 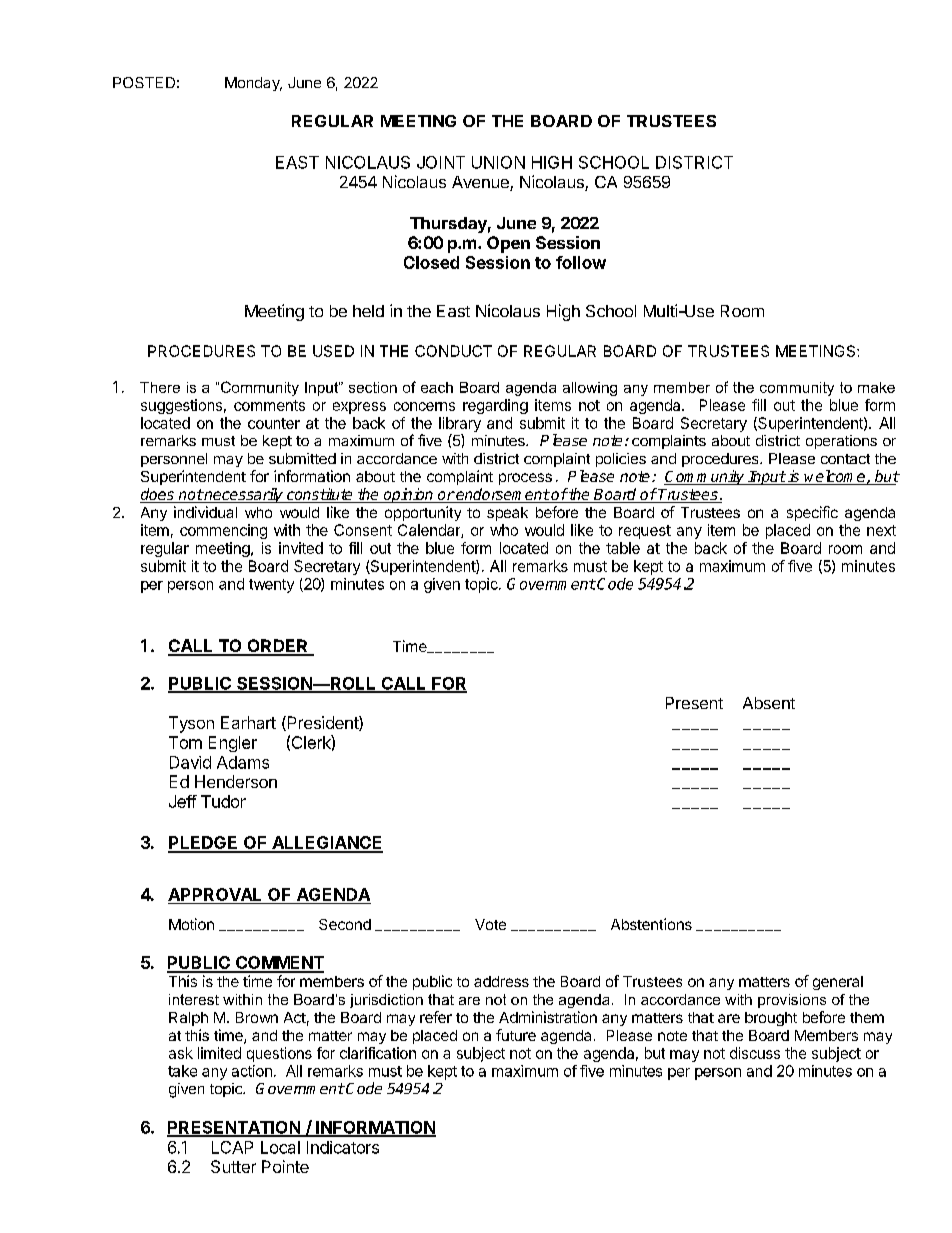 What do you see at coordinates (274, 423) in the screenshot?
I see `counter` at bounding box center [274, 423].
